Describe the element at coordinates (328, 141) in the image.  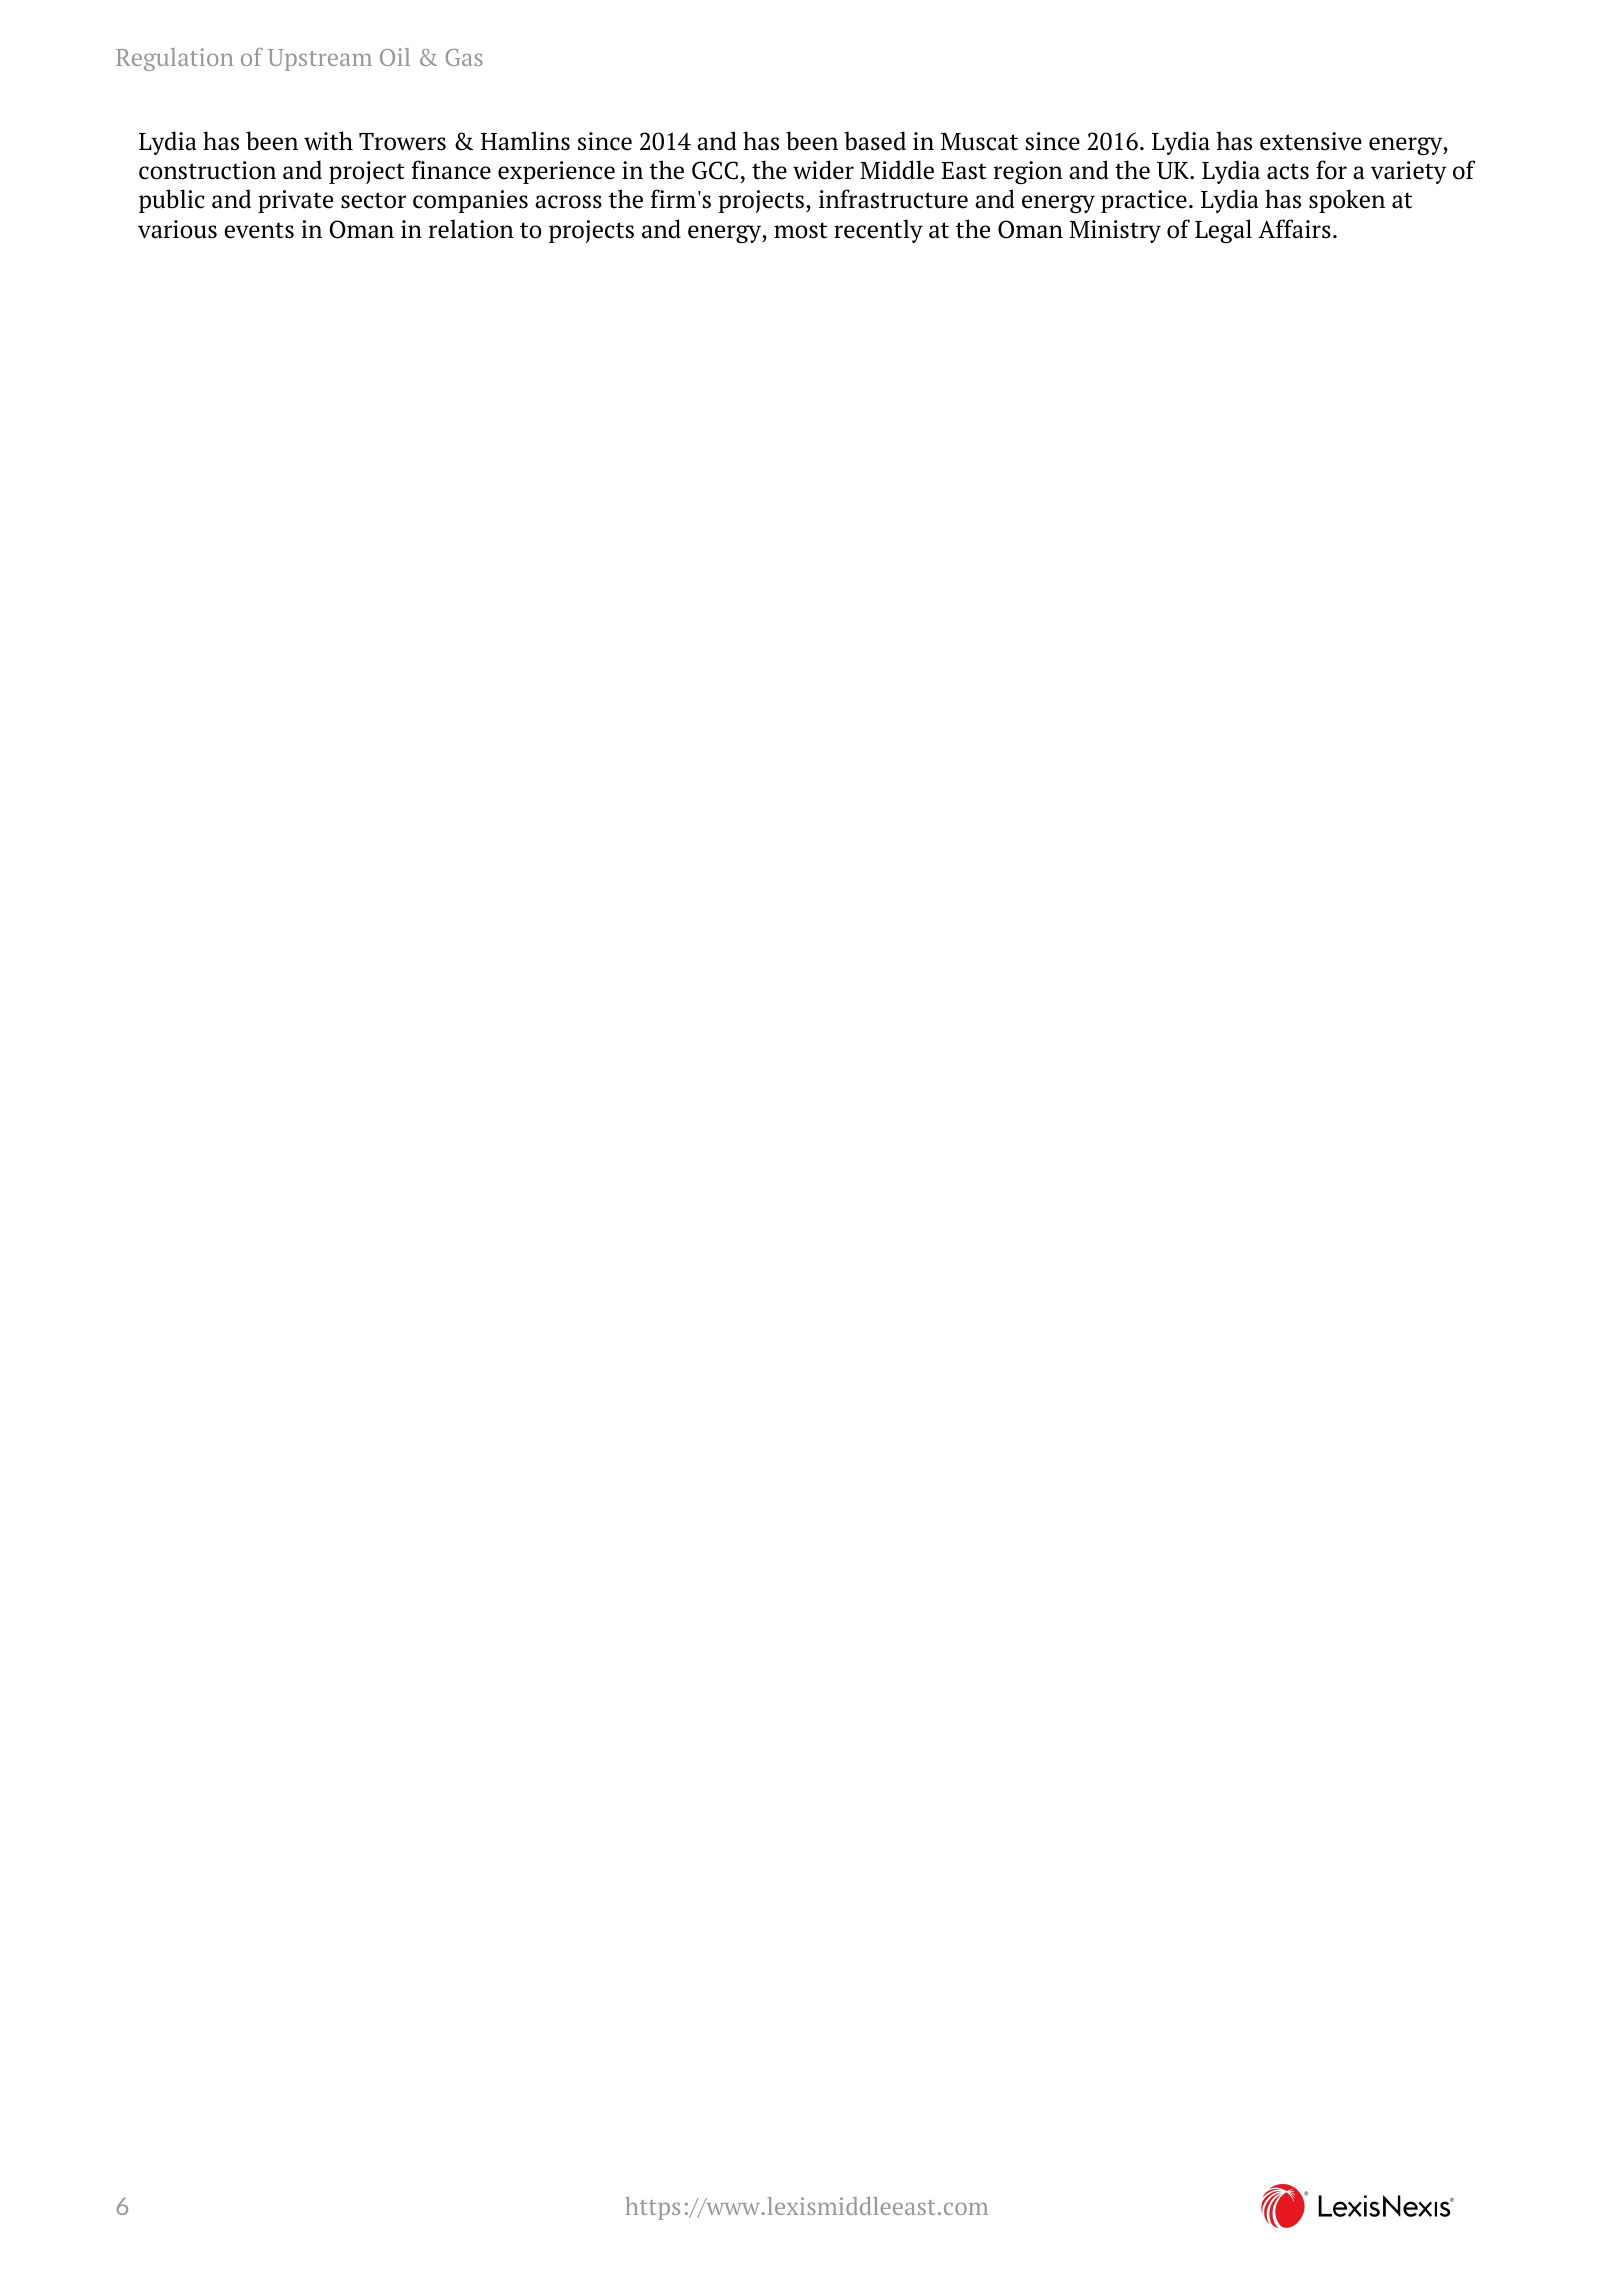
I see `with` at that location.
